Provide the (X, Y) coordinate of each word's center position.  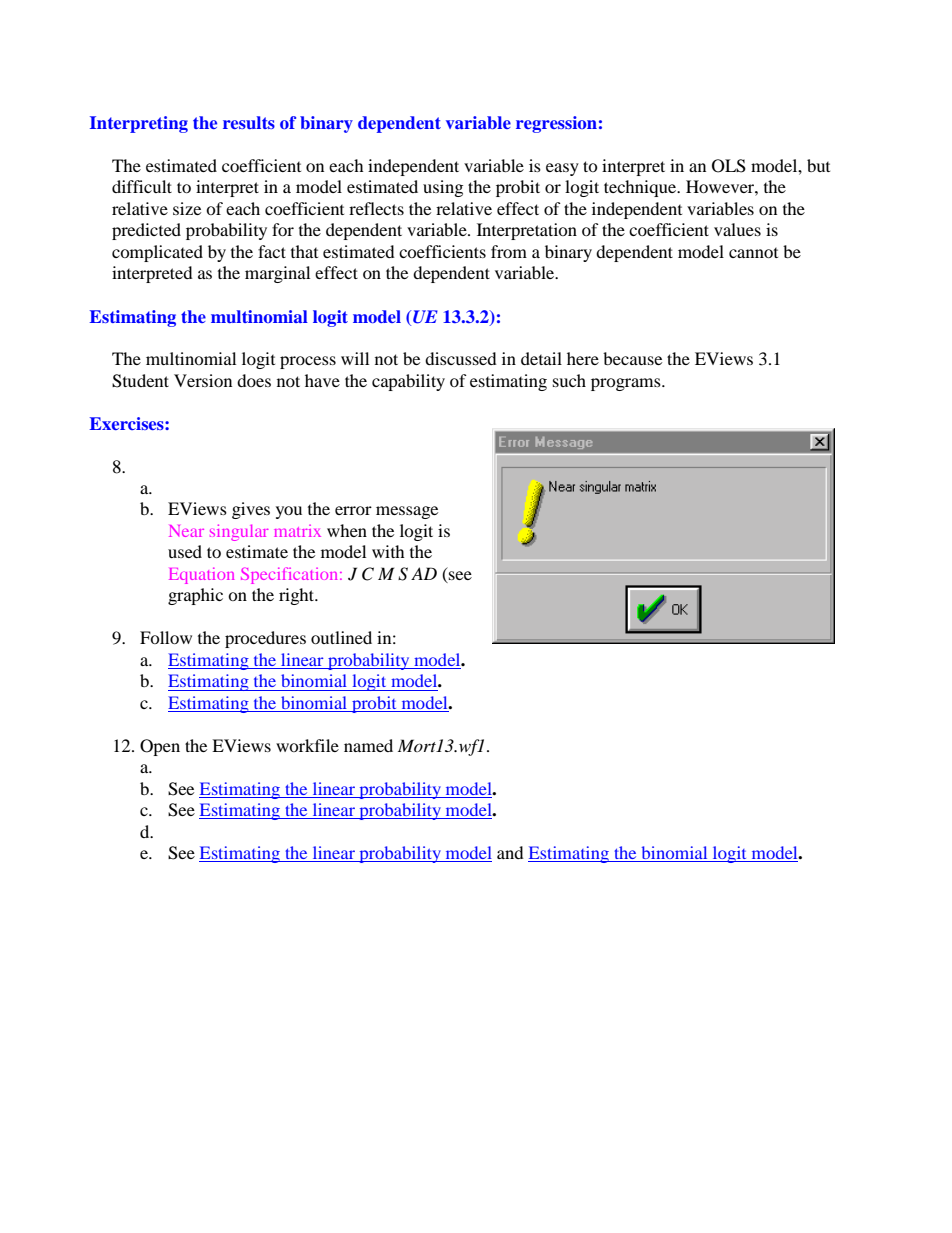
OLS (729, 166)
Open (160, 747)
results (249, 122)
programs (627, 384)
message (407, 512)
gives (251, 510)
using (443, 188)
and (510, 852)
